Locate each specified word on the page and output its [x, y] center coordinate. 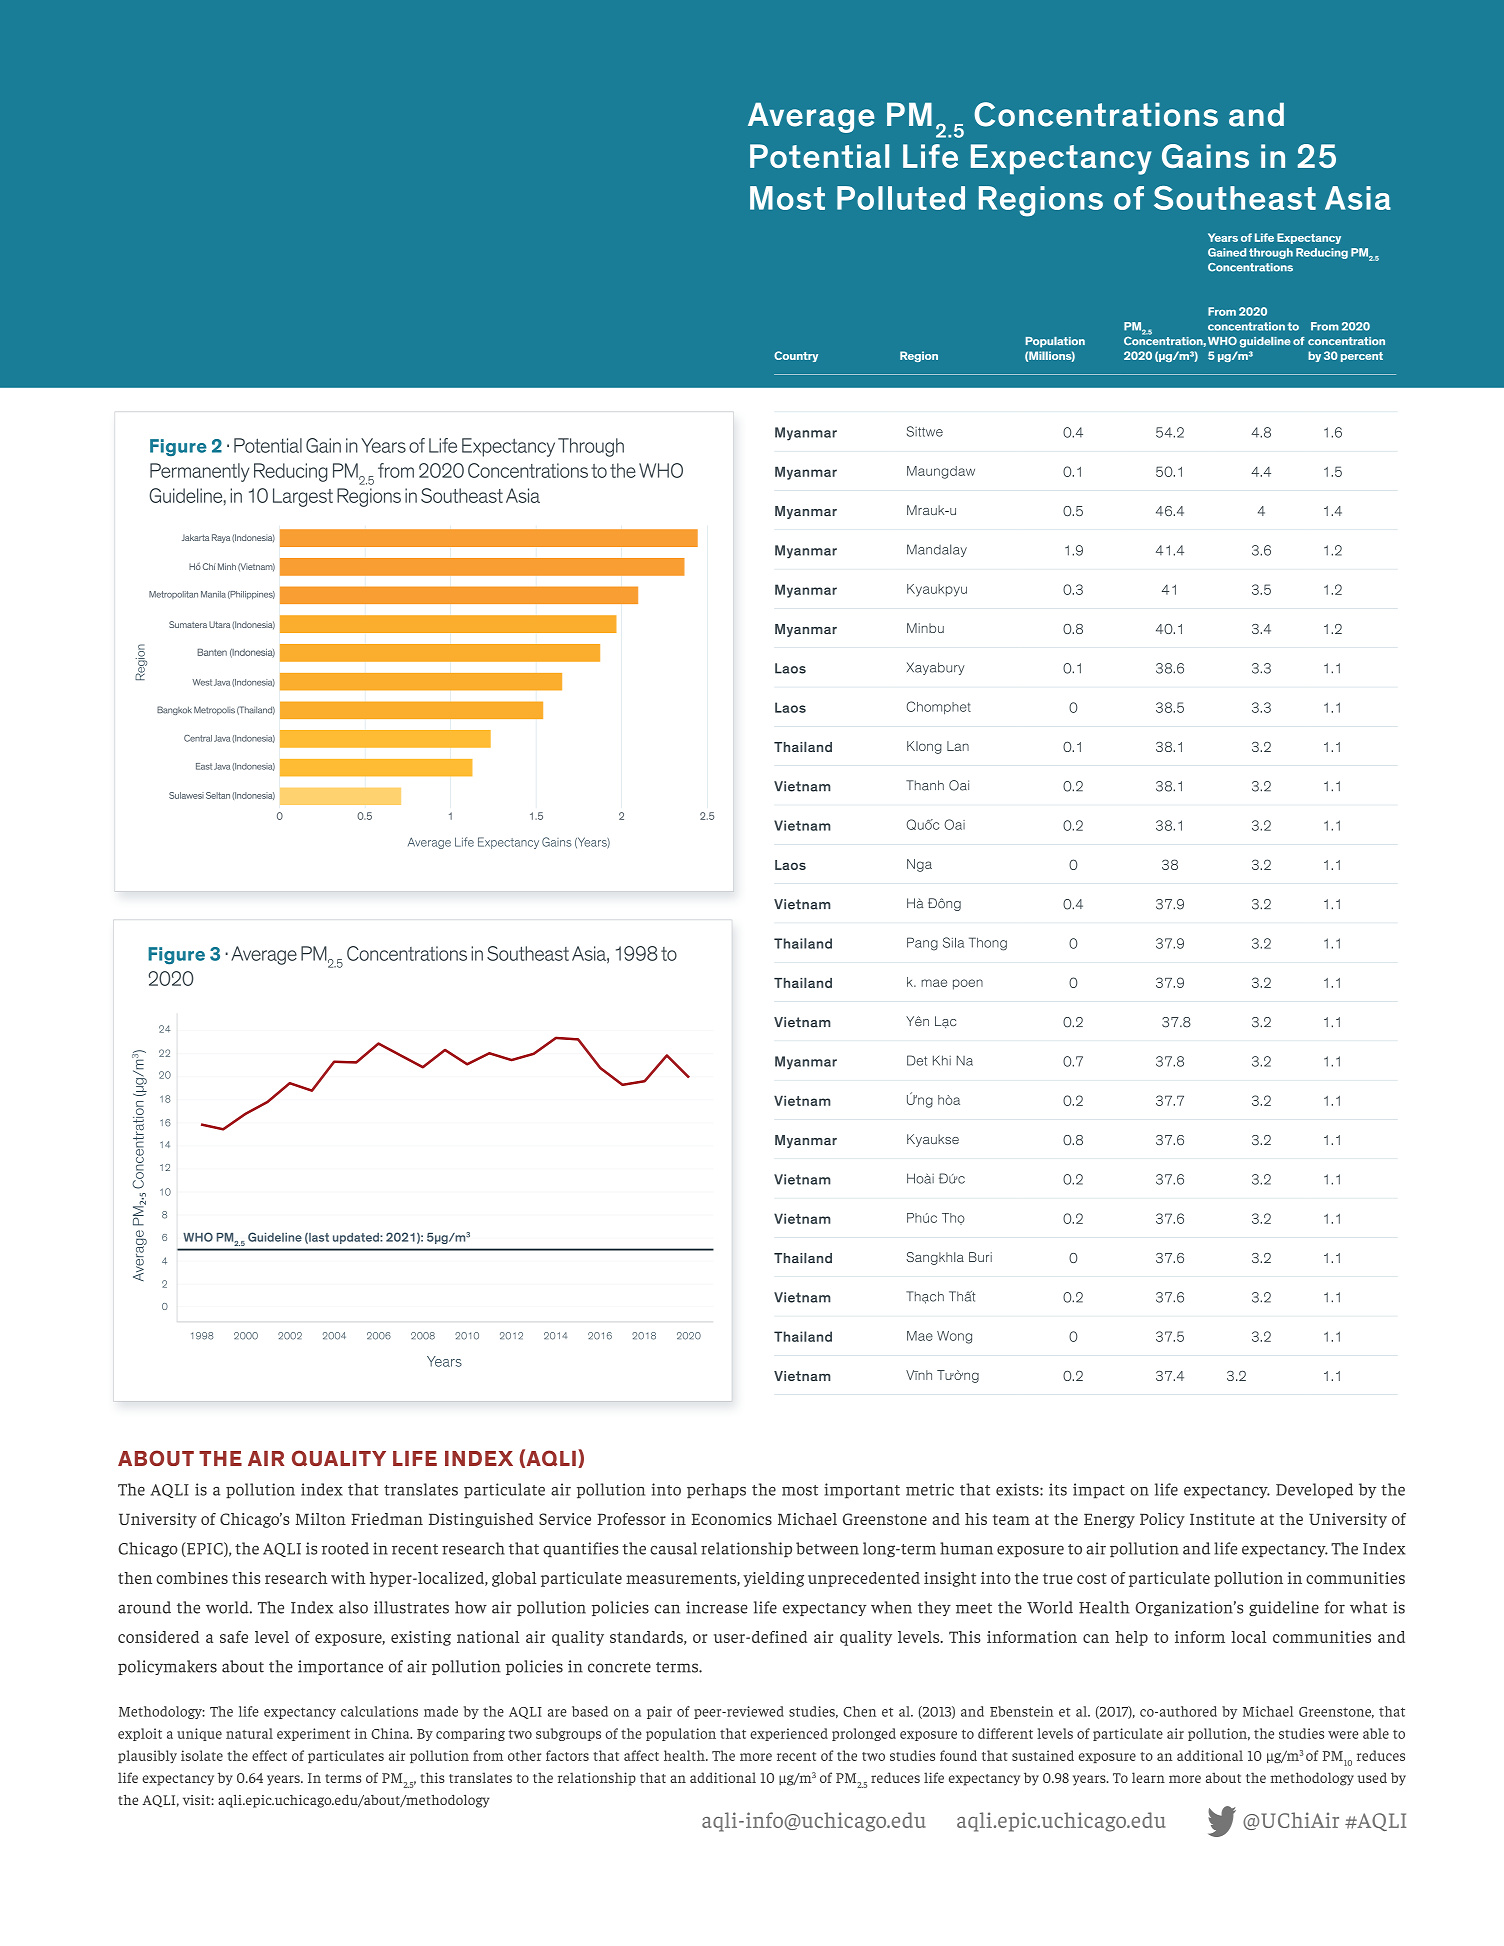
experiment [313, 1734]
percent [1362, 357]
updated [357, 1238]
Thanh [925, 785]
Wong [954, 1337]
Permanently [199, 472]
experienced [789, 1734]
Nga [919, 865]
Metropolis [214, 710]
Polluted [901, 198]
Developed [1314, 1491]
